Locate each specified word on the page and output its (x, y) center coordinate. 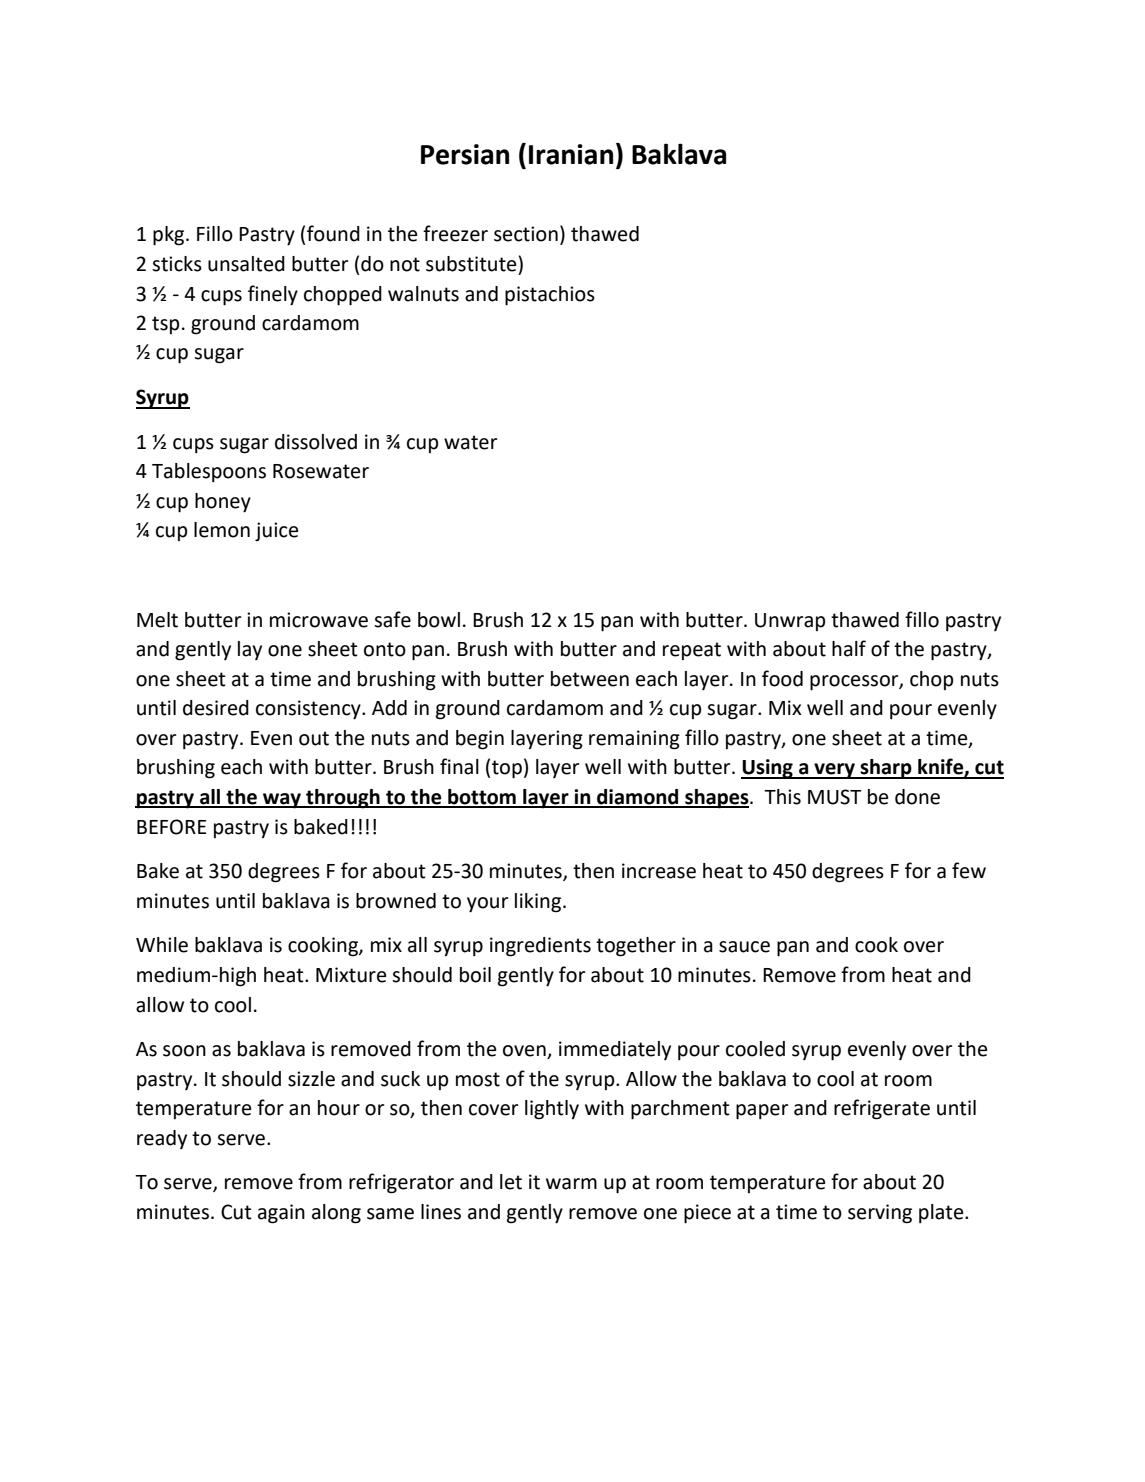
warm (571, 1184)
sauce (744, 947)
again (281, 1214)
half (849, 648)
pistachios (550, 296)
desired (216, 708)
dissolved (316, 442)
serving (880, 1214)
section (526, 234)
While (162, 945)
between (590, 679)
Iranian (571, 154)
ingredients (540, 947)
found (333, 233)
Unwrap (790, 622)
